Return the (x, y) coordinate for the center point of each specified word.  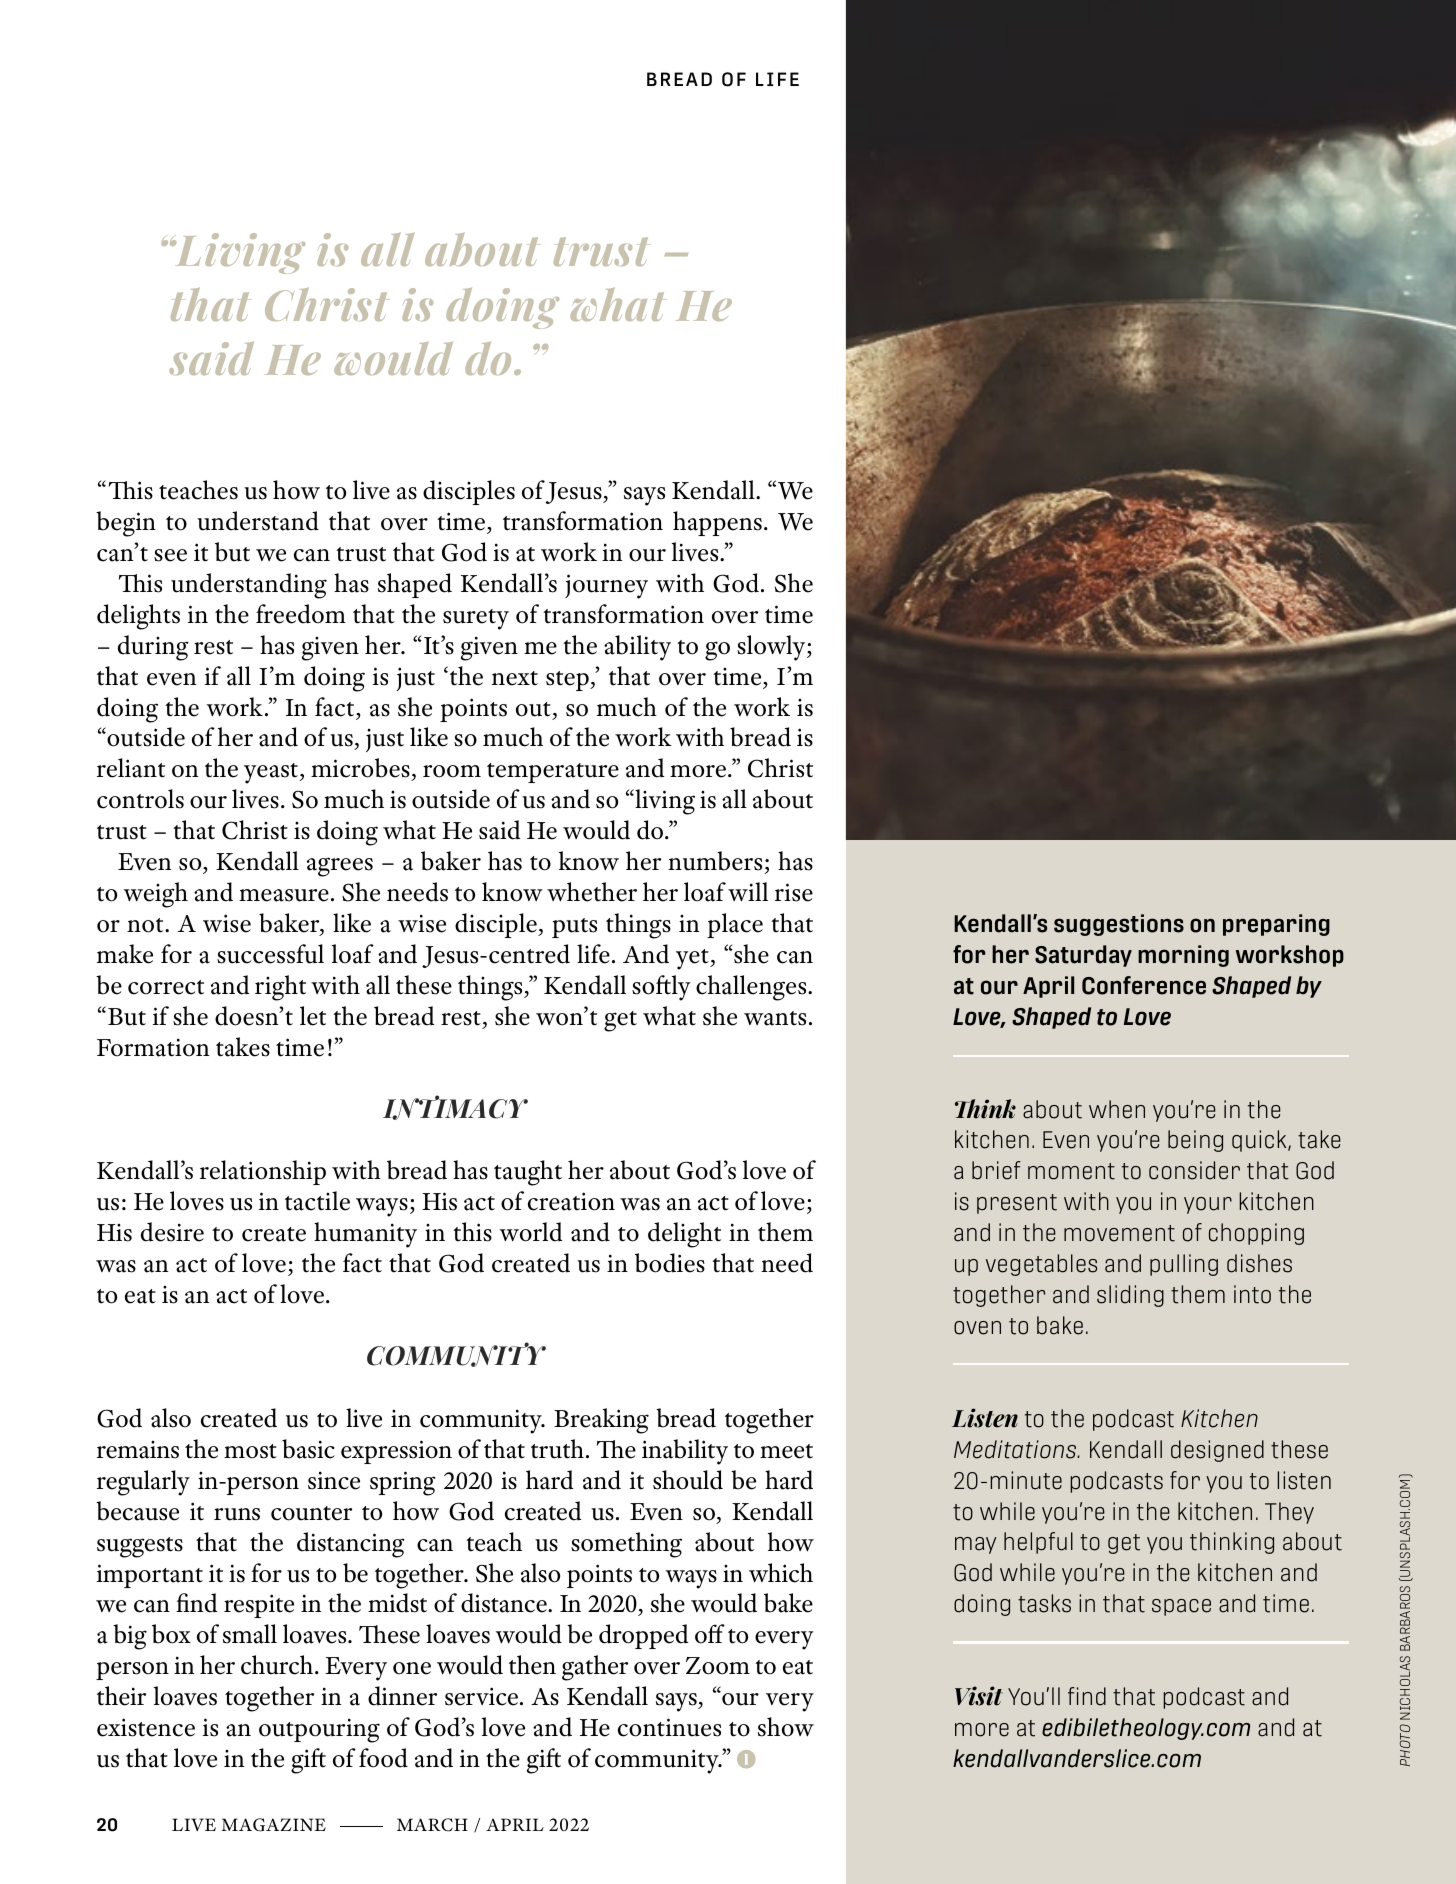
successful (270, 954)
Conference (1144, 985)
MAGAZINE (274, 1825)
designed (1217, 1451)
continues (669, 1727)
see (170, 555)
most (250, 1451)
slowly (772, 648)
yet (693, 959)
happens (717, 523)
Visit (979, 1696)
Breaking (601, 1421)
